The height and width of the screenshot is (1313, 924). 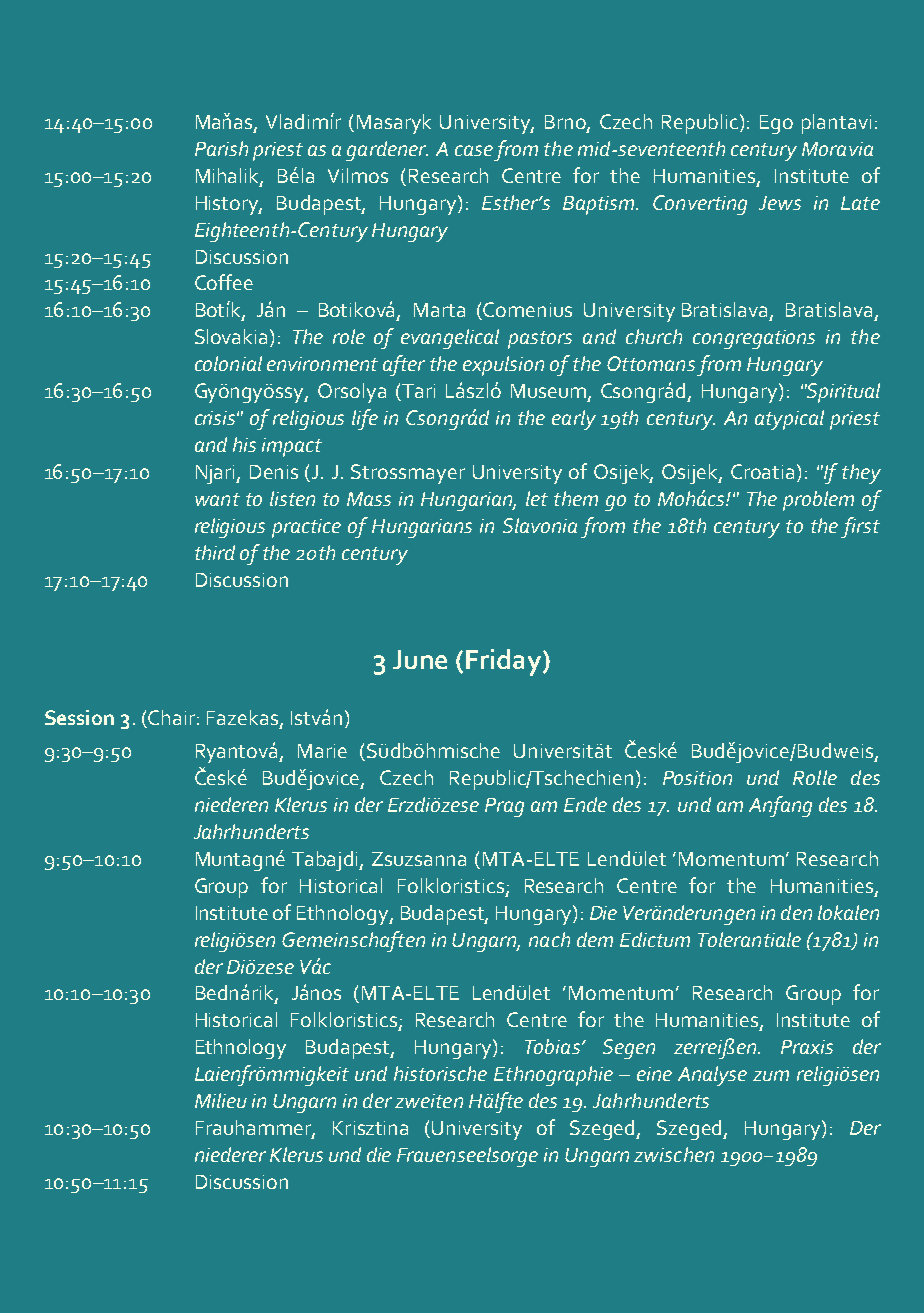 What do you see at coordinates (420, 659) in the screenshot?
I see `June` at bounding box center [420, 659].
